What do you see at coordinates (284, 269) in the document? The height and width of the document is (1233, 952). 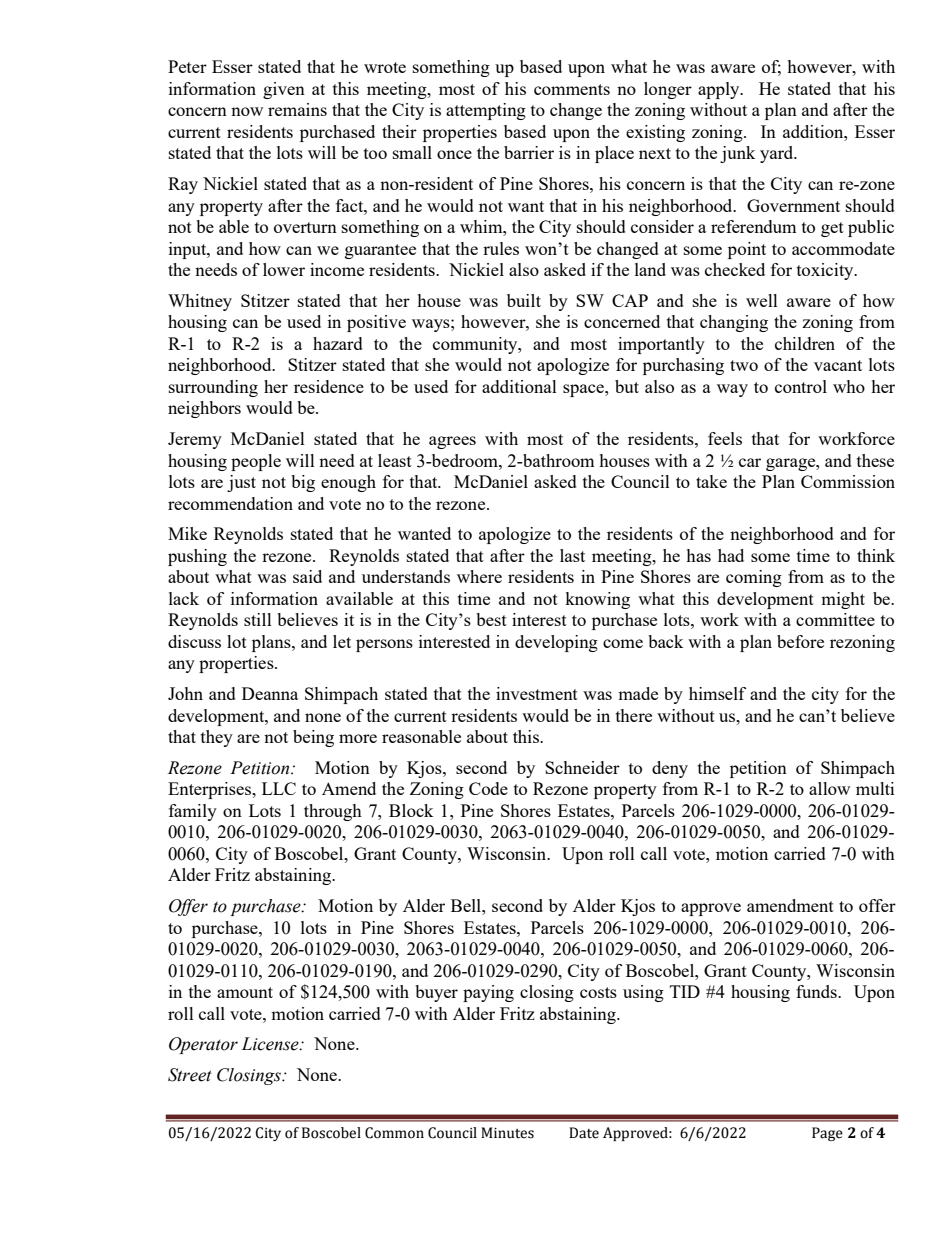 I see `lower` at bounding box center [284, 269].
